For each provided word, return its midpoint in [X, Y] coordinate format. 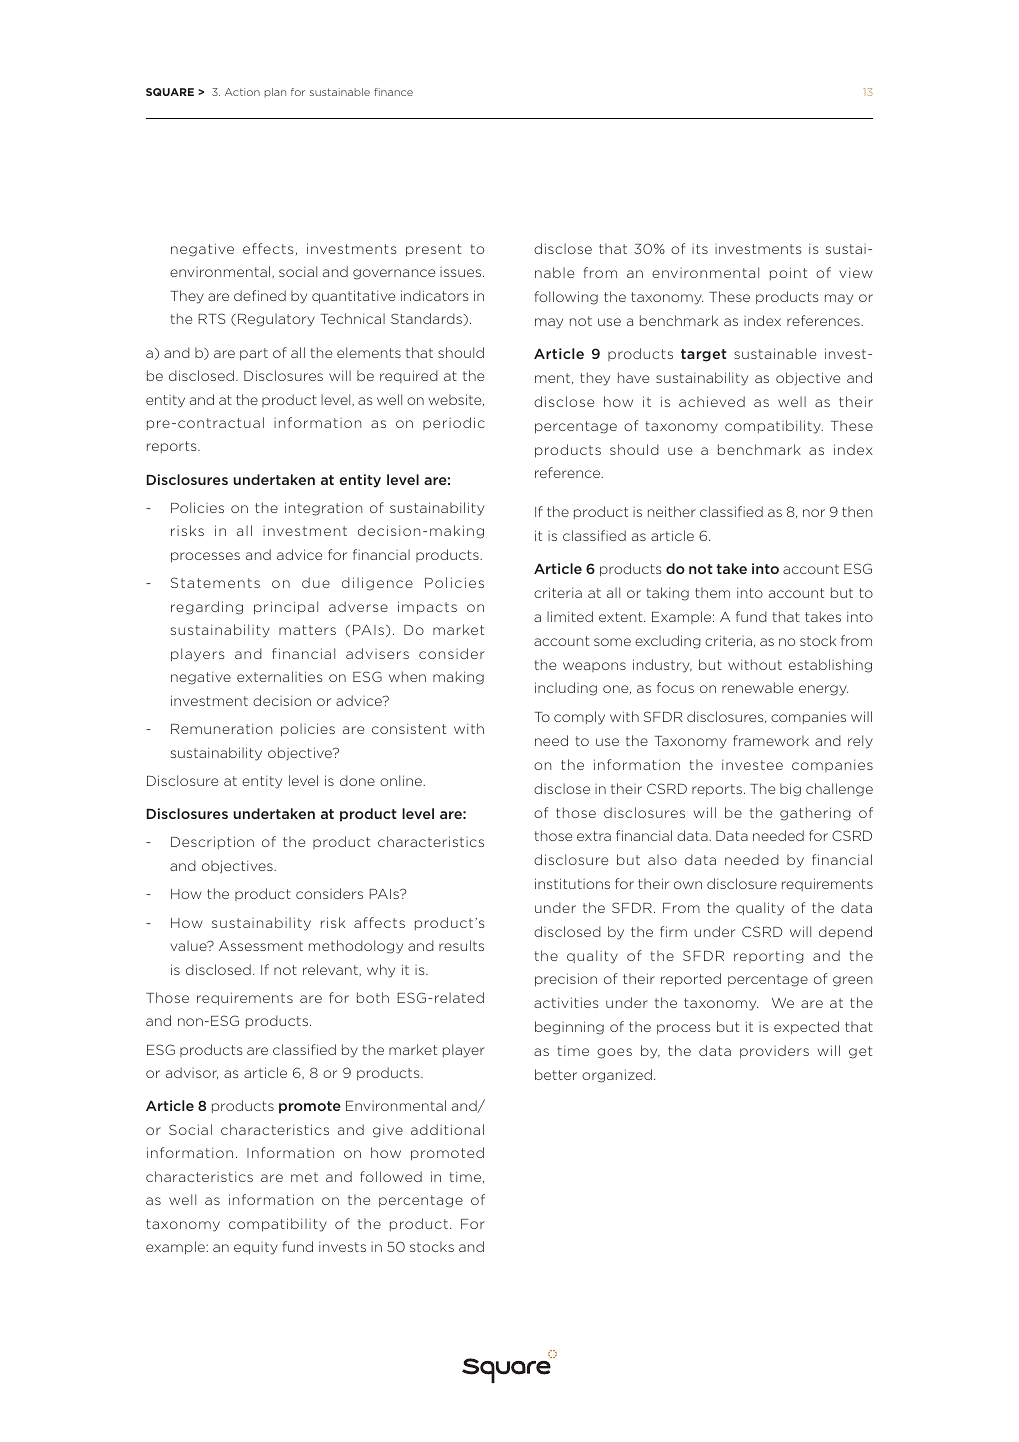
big [790, 790]
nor [814, 513]
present [433, 250]
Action [242, 92]
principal [286, 608]
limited [570, 616]
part [254, 354]
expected [806, 1027]
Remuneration [221, 728]
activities [566, 1002]
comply [579, 718]
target [704, 355]
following [566, 298]
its [700, 249]
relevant [331, 970]
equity [256, 1248]
